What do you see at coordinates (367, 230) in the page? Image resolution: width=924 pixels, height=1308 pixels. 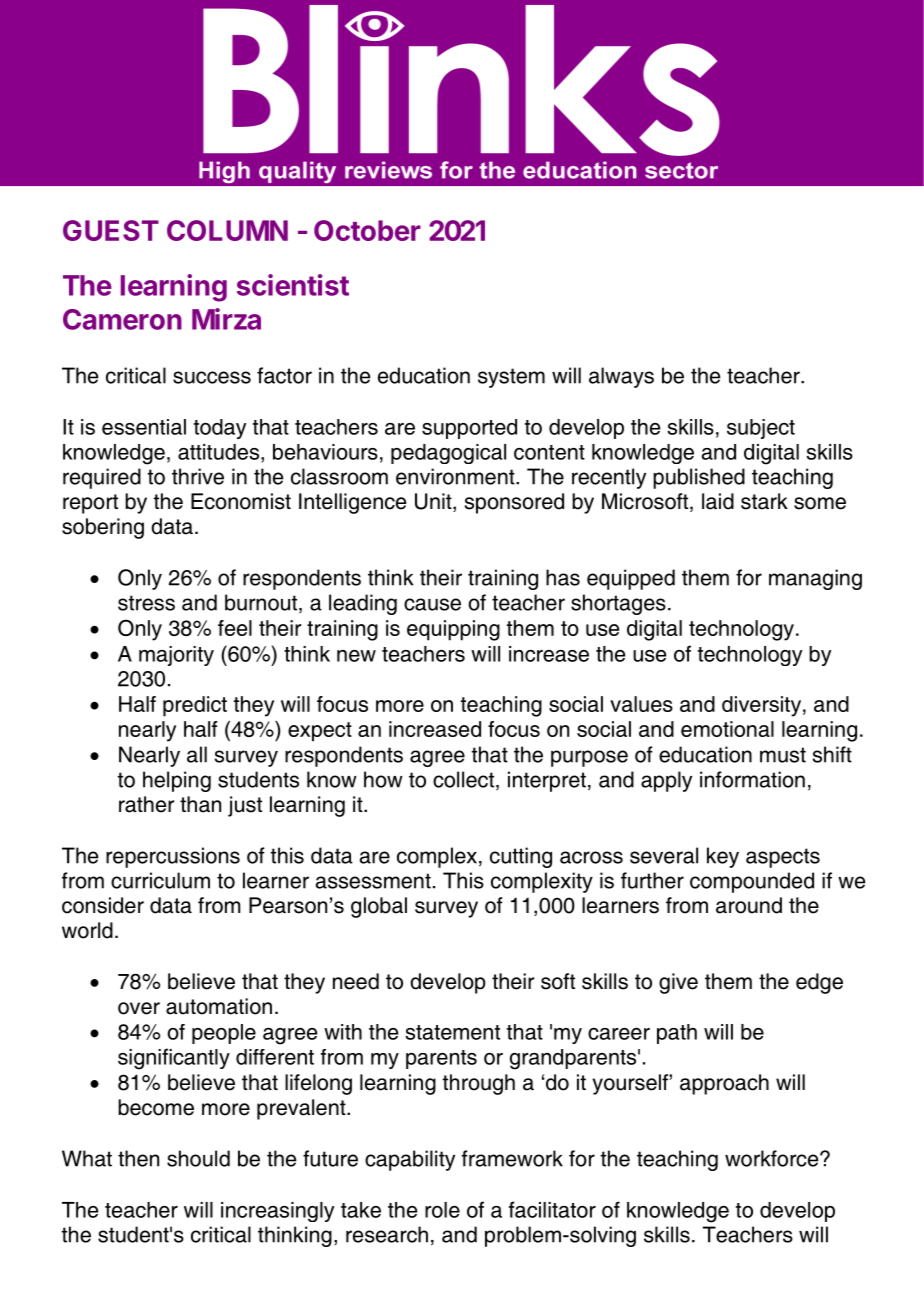 I see `October` at bounding box center [367, 230].
